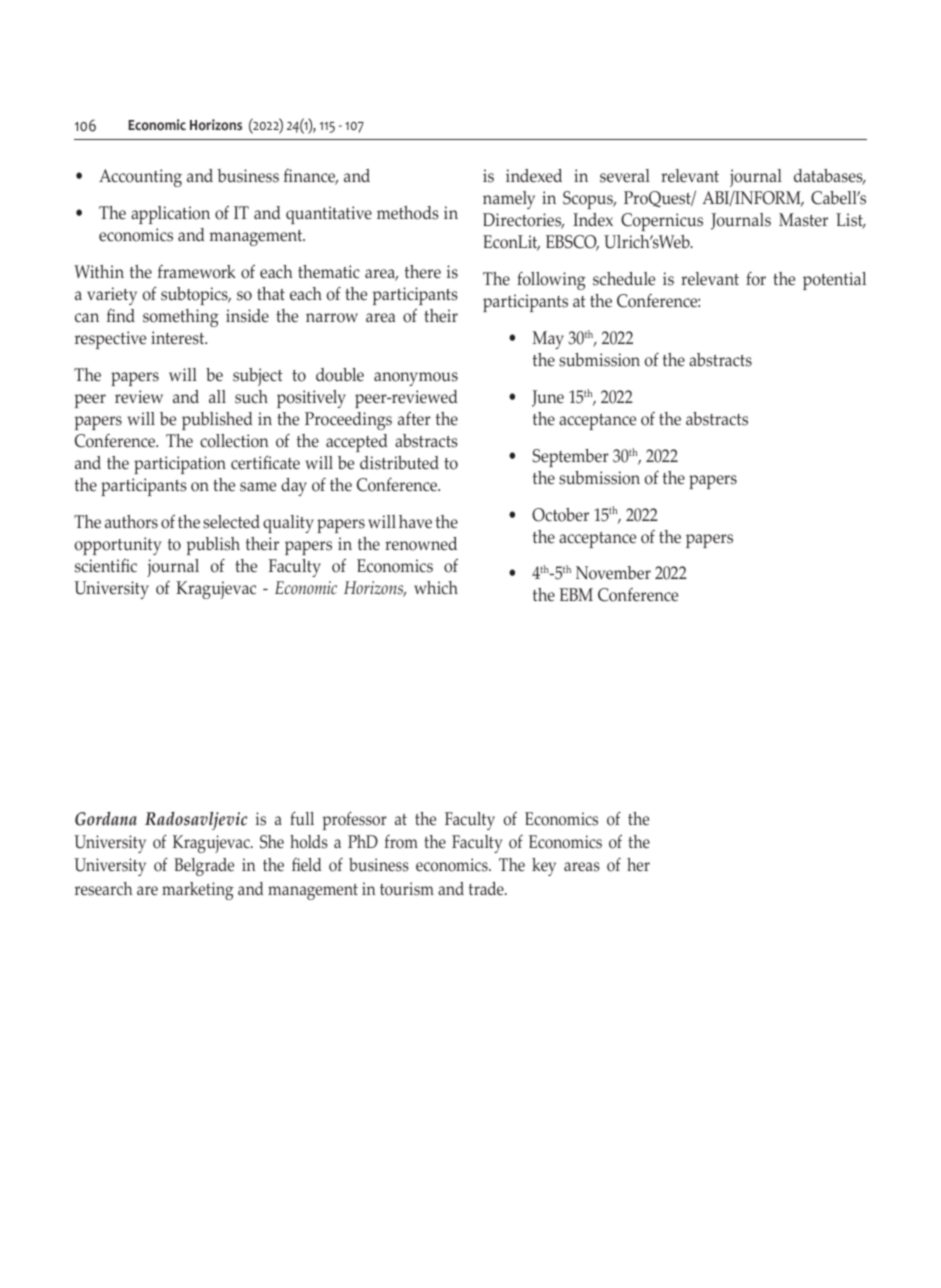 This document has width=941, height=1288. I want to click on EBM, so click(576, 594).
